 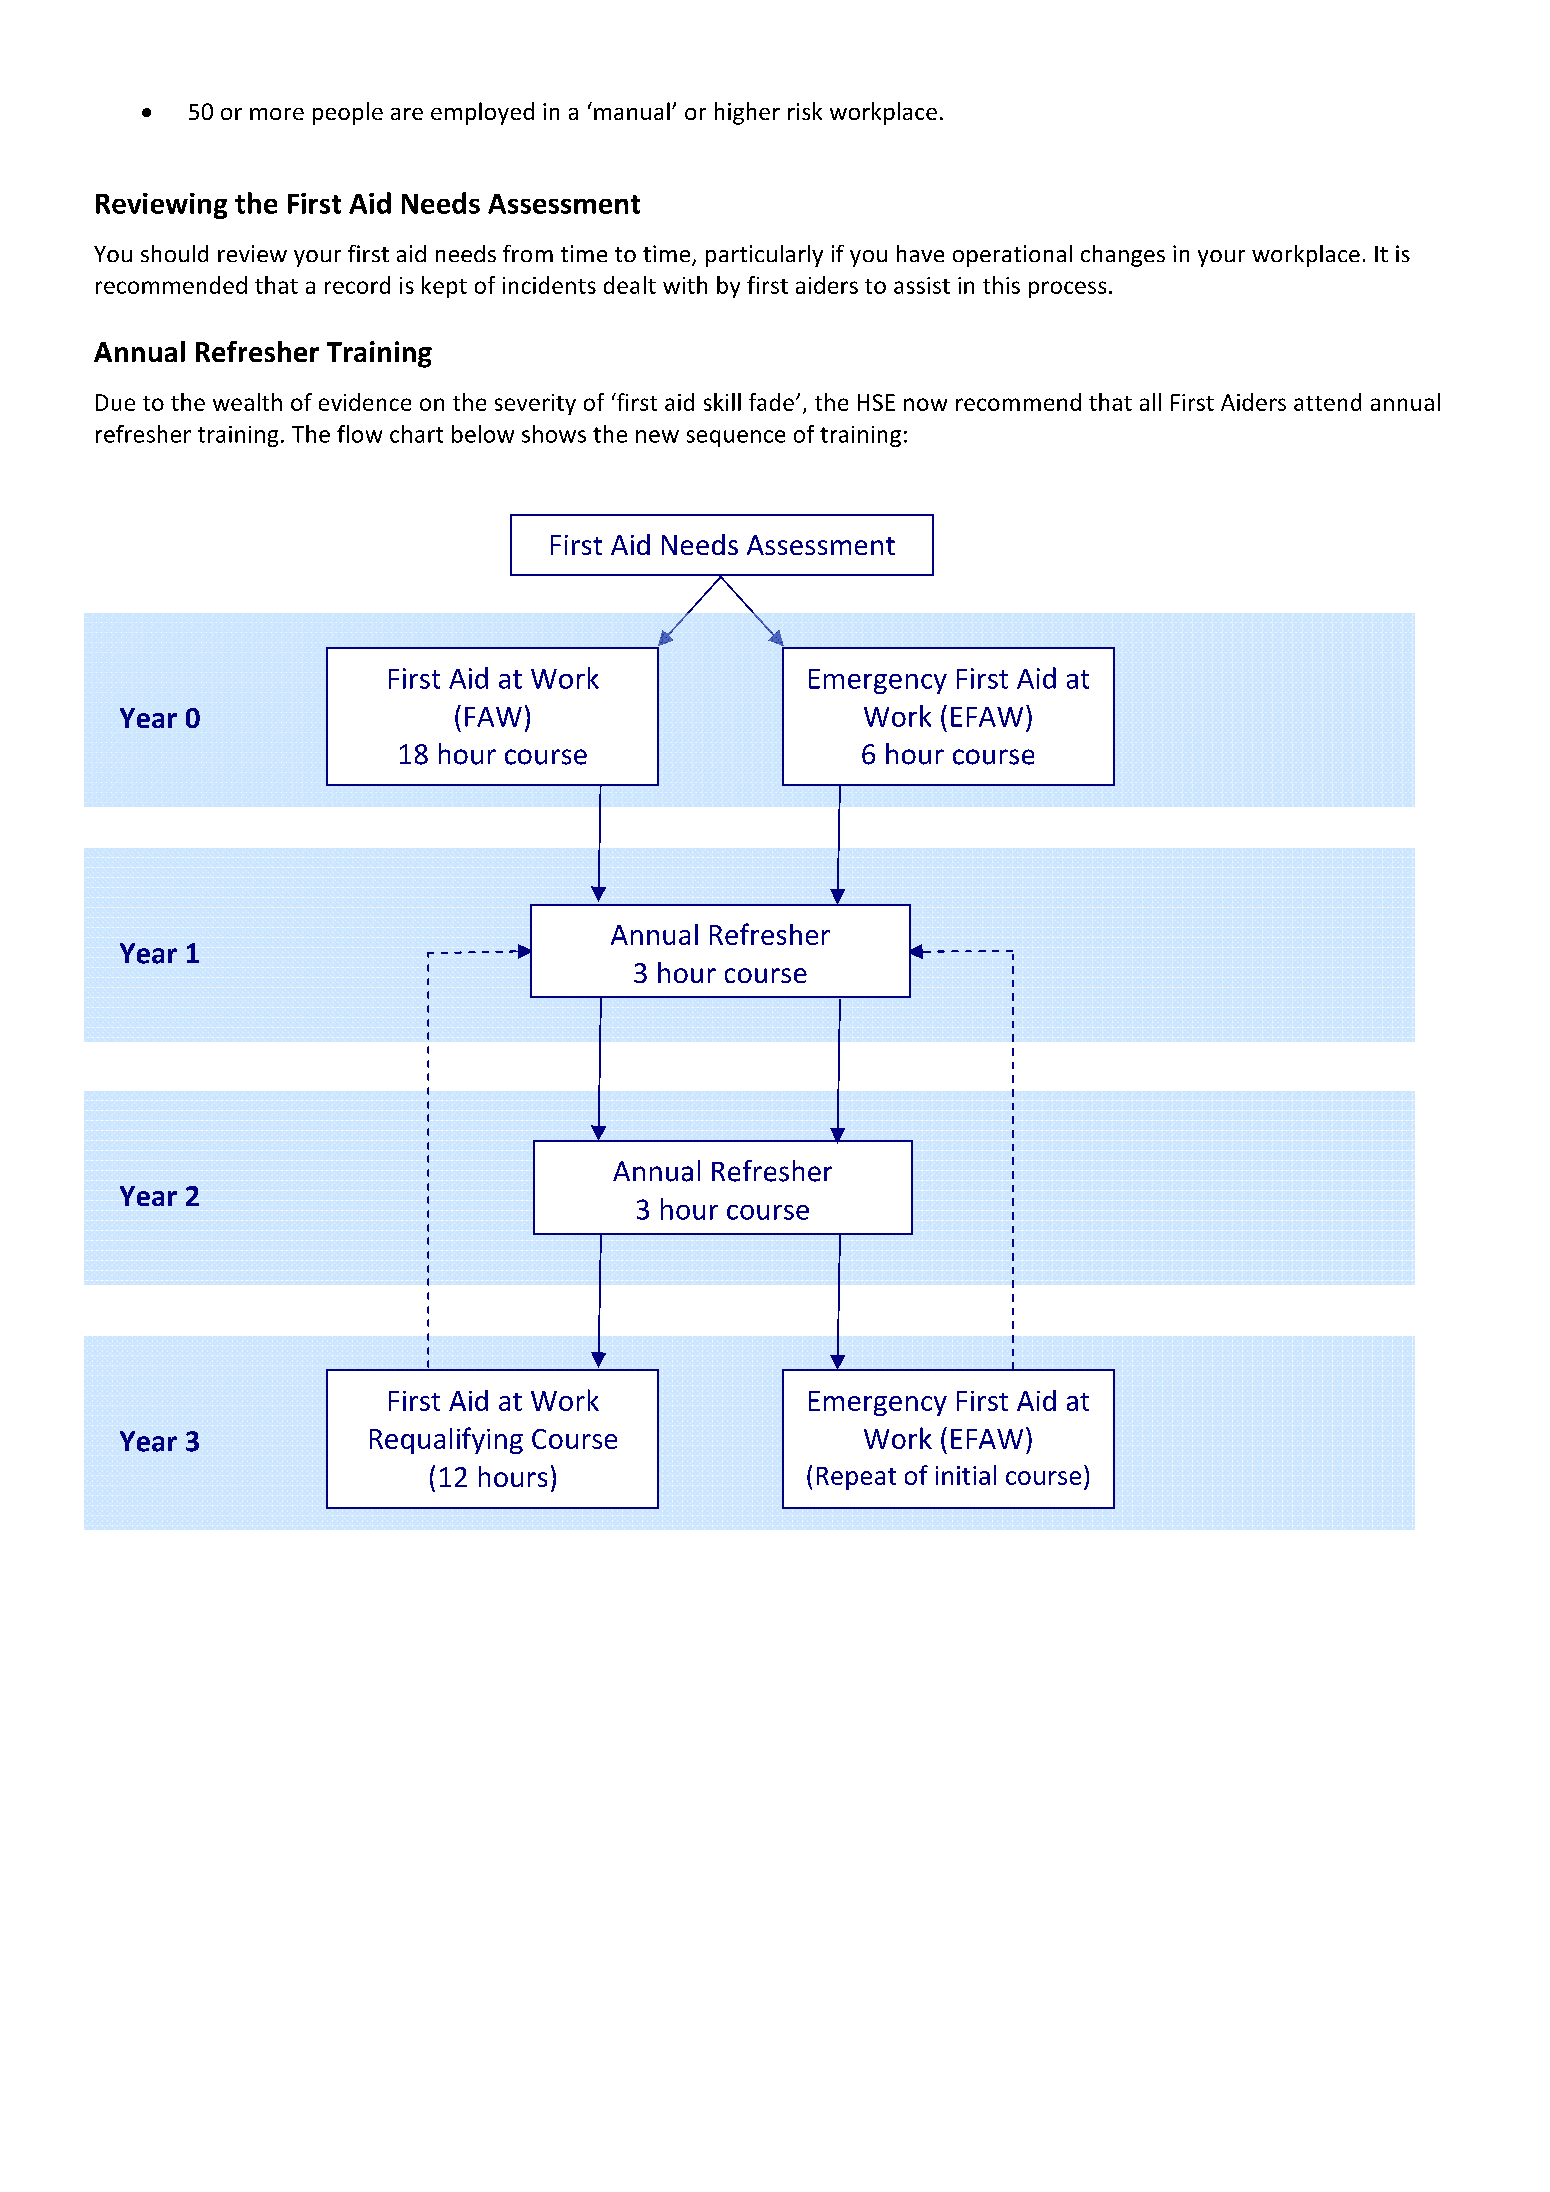 What do you see at coordinates (1123, 256) in the screenshot?
I see `changes` at bounding box center [1123, 256].
